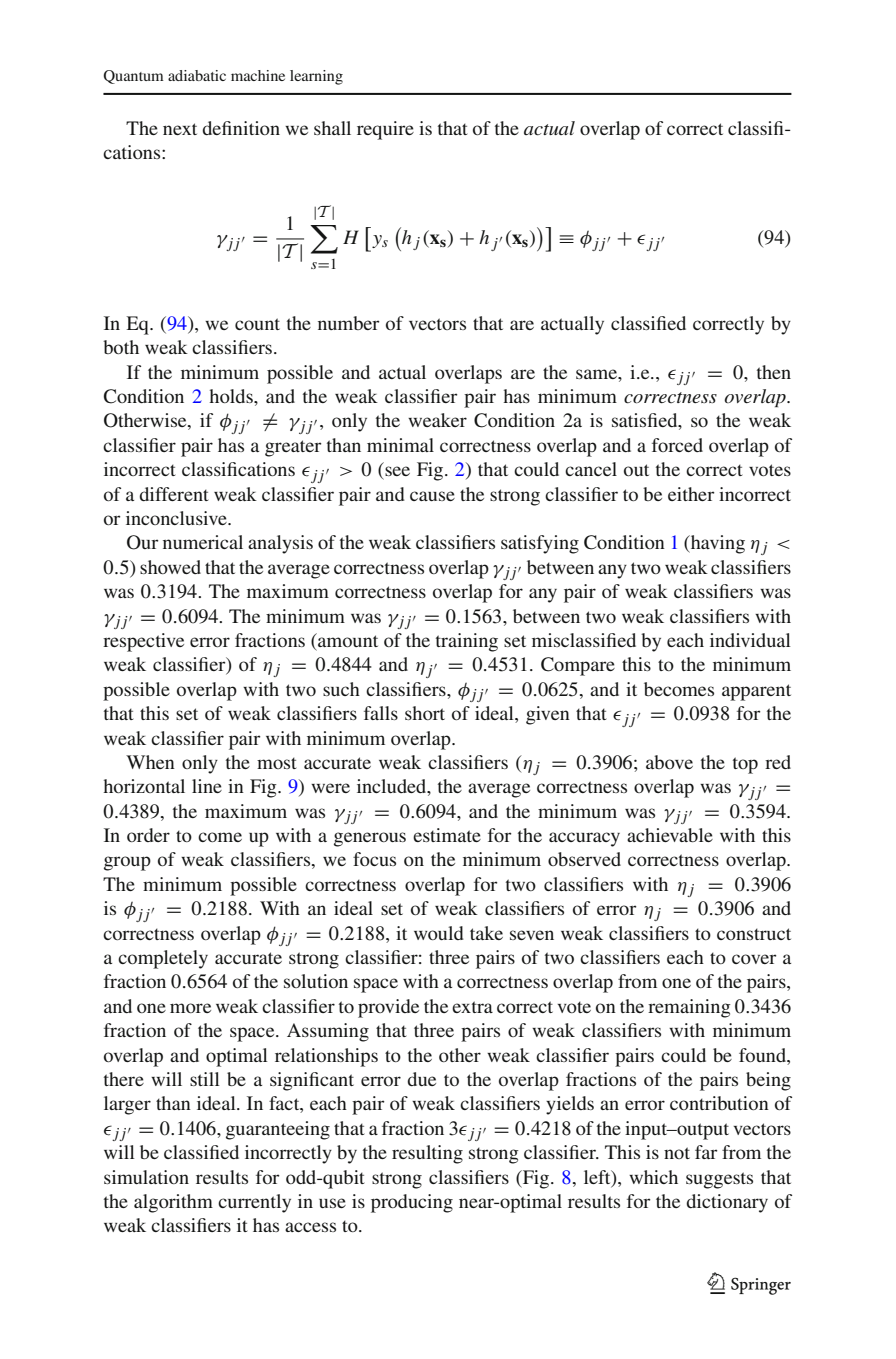 The width and height of the screenshot is (896, 1359). I want to click on next, so click(180, 129).
